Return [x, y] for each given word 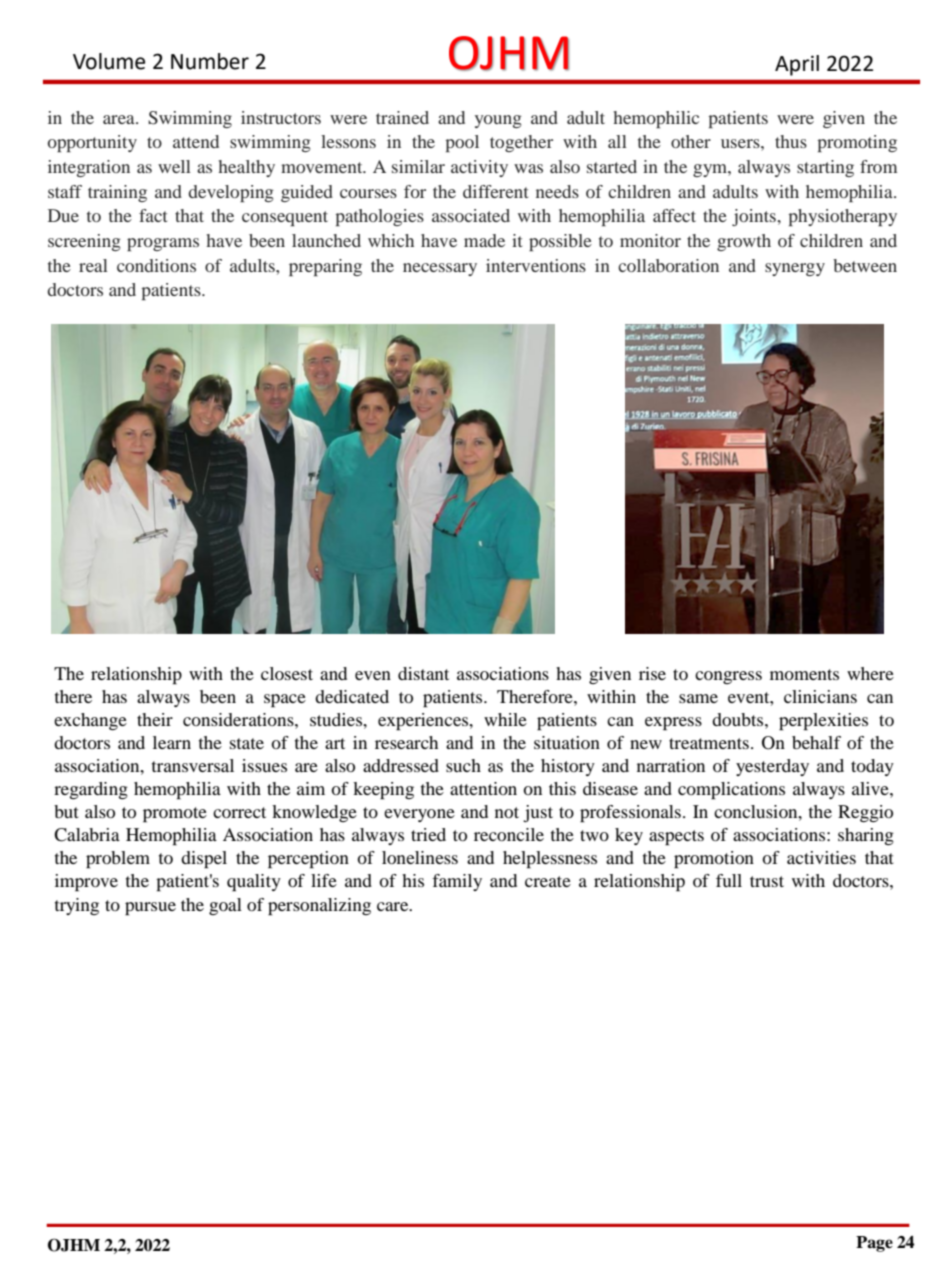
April [797, 65]
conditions [156, 265]
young [498, 121]
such [463, 765]
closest [287, 673]
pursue [150, 909]
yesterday [772, 767]
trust [767, 881]
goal [225, 906]
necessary [440, 269]
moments [804, 674]
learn [172, 742]
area [120, 119]
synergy [795, 269]
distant [423, 673]
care [394, 906]
